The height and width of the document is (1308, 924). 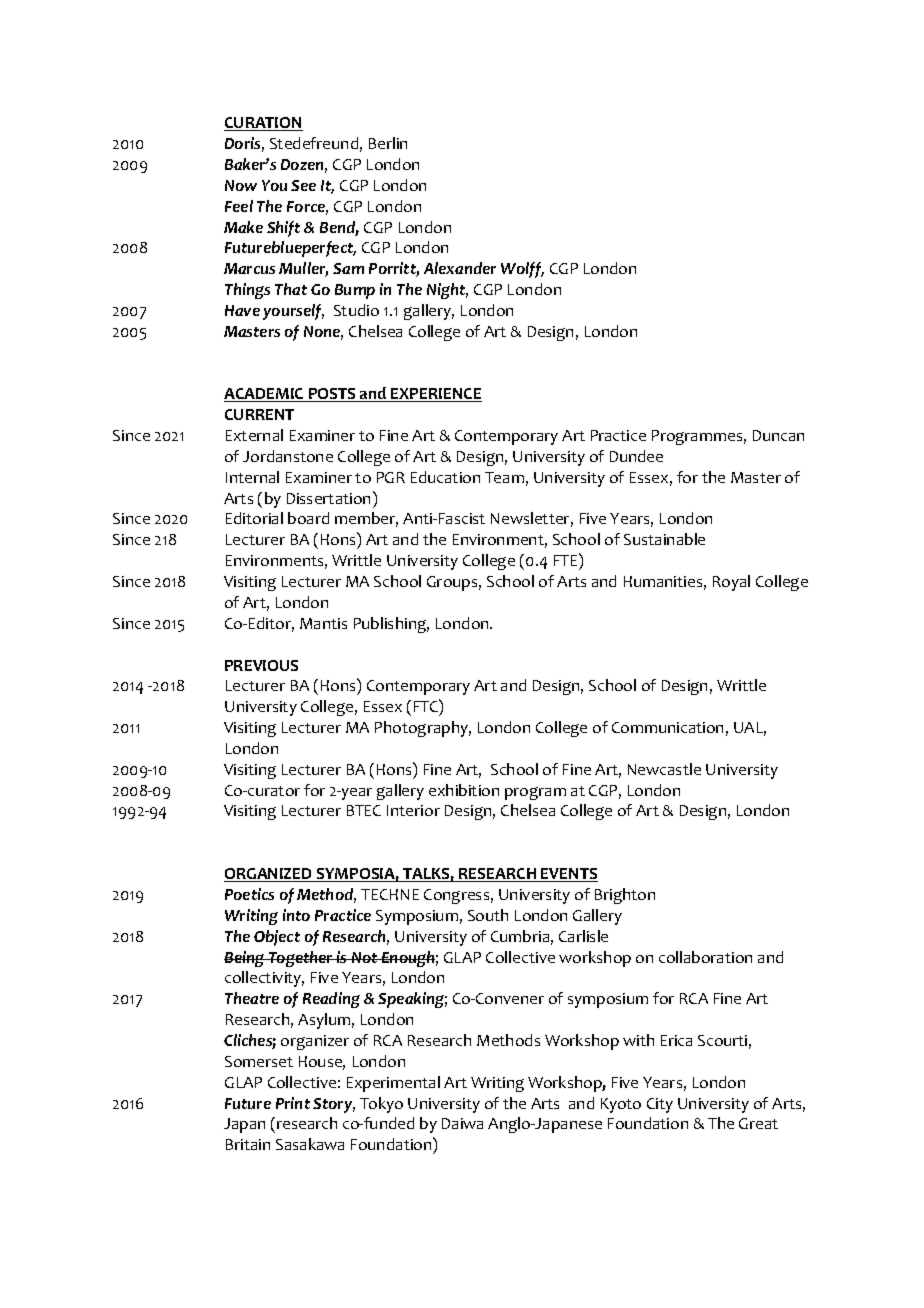 I want to click on Kyoto, so click(x=621, y=1105).
